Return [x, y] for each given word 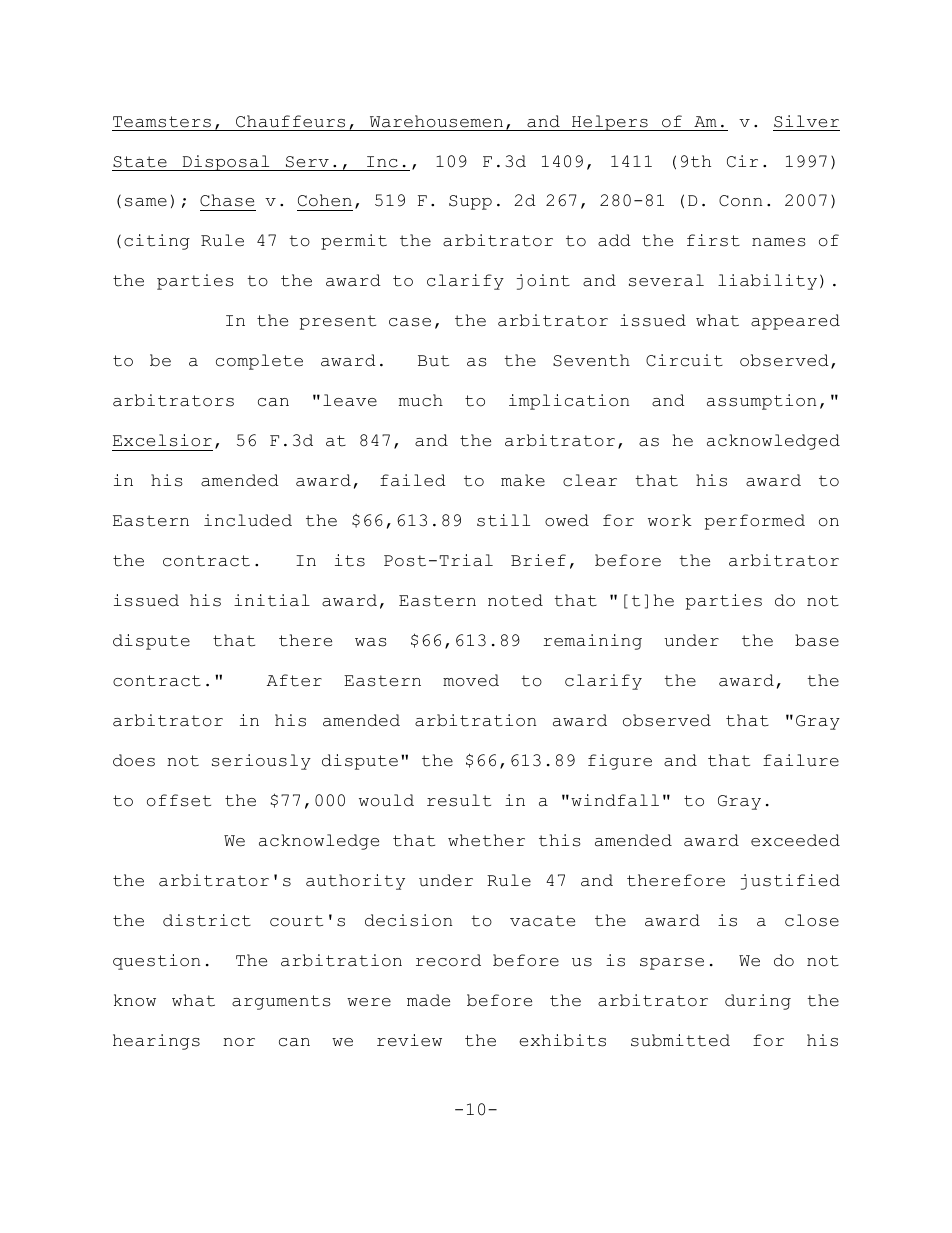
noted [515, 600]
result [459, 800]
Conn [741, 201]
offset [179, 800]
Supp [470, 202]
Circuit [684, 360]
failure [801, 760]
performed [755, 522]
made [428, 1000]
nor [239, 1042]
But [433, 361]
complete [259, 362]
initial [272, 600]
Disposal [226, 163]
